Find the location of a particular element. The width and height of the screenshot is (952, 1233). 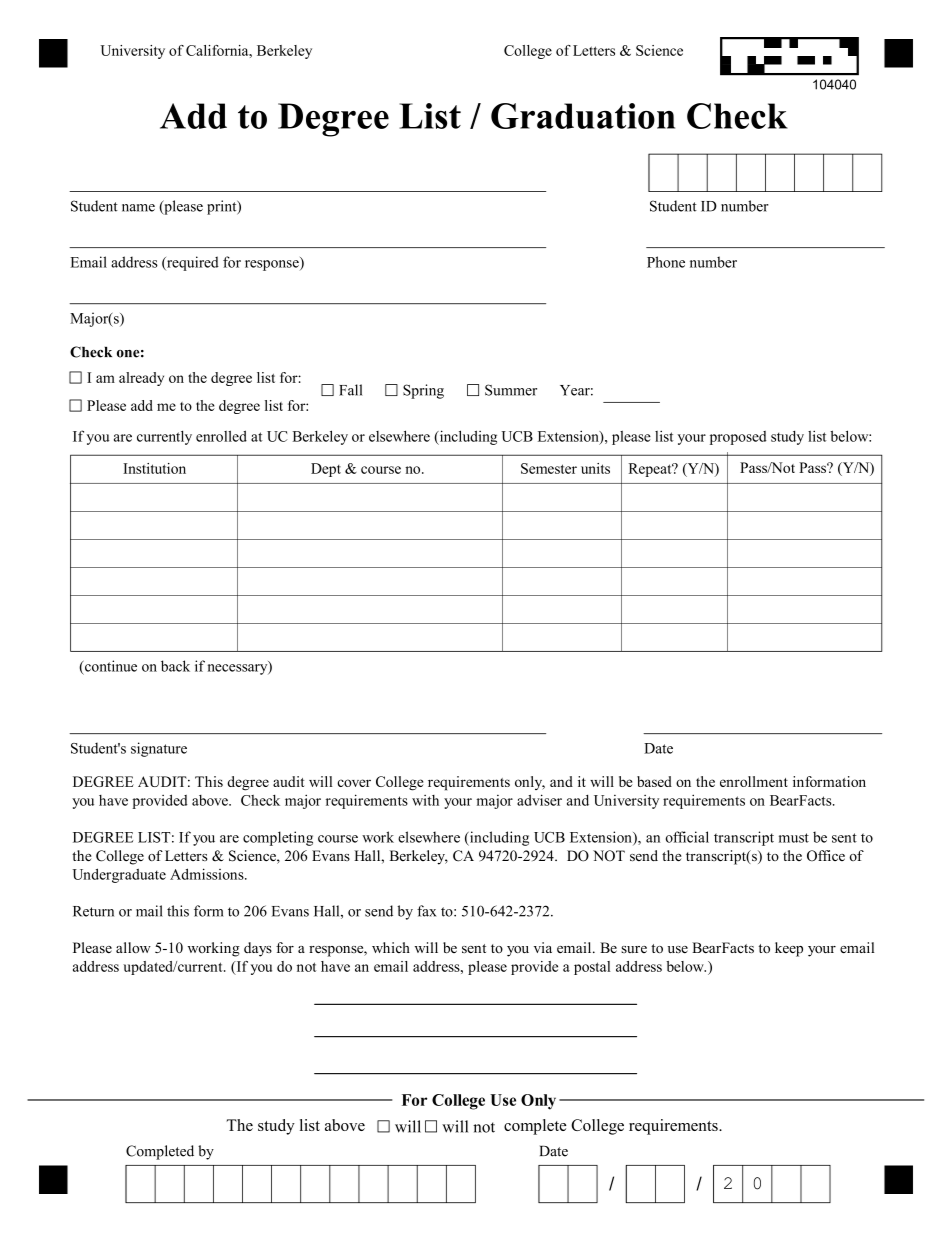

Dept is located at coordinates (326, 470).
